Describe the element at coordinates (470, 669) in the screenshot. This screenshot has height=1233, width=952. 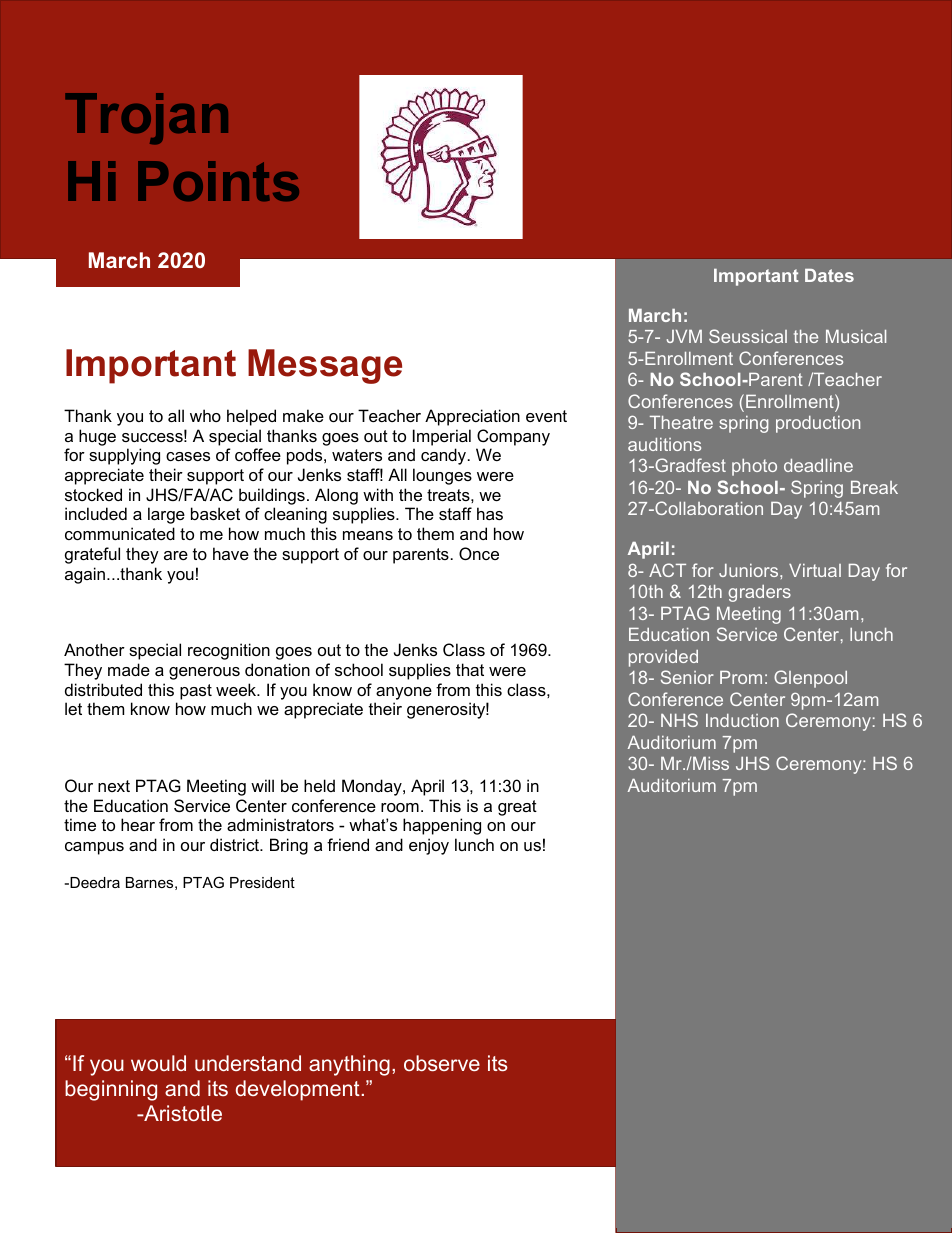
I see `that` at that location.
